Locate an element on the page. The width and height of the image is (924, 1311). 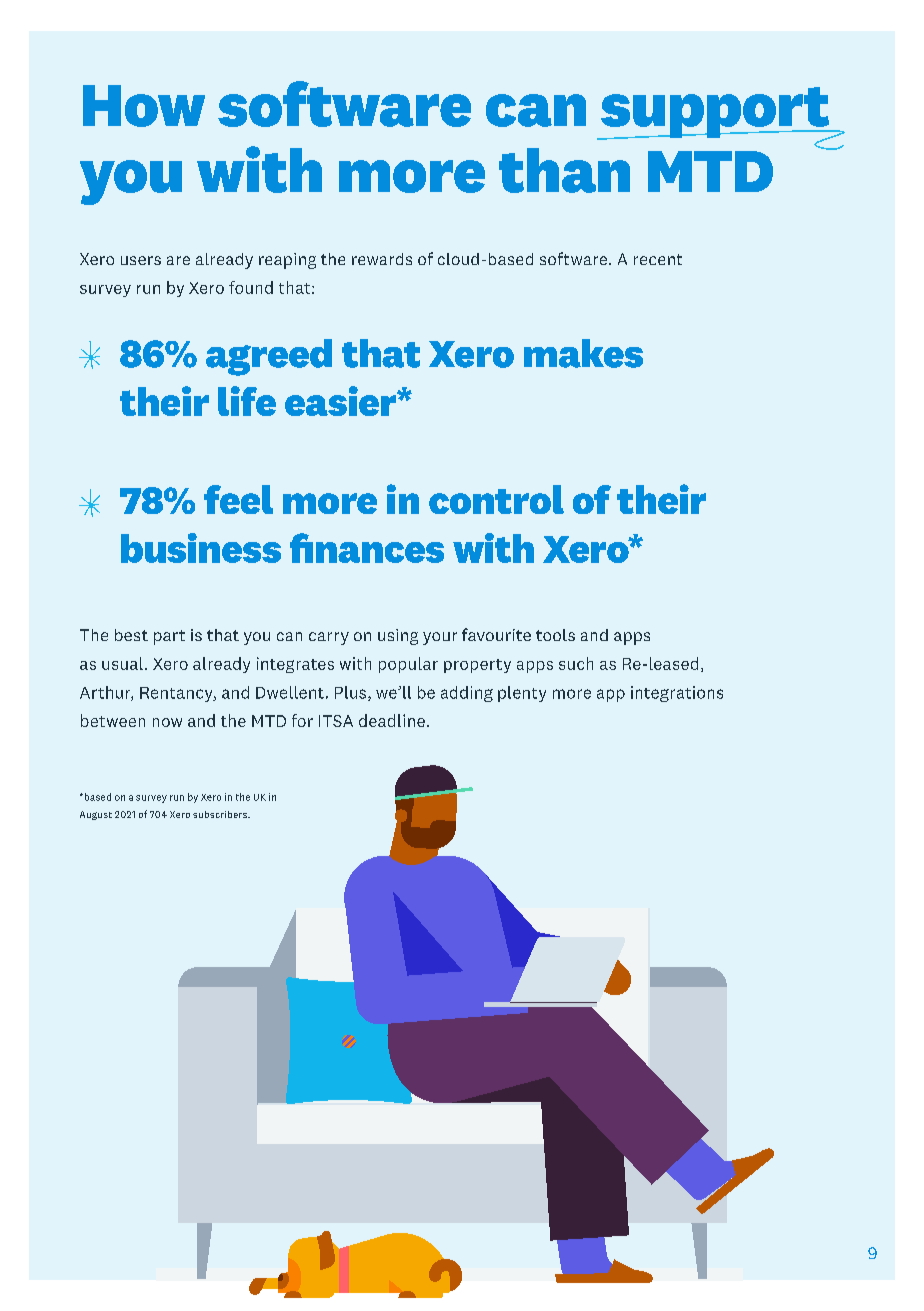
integrations is located at coordinates (677, 694).
